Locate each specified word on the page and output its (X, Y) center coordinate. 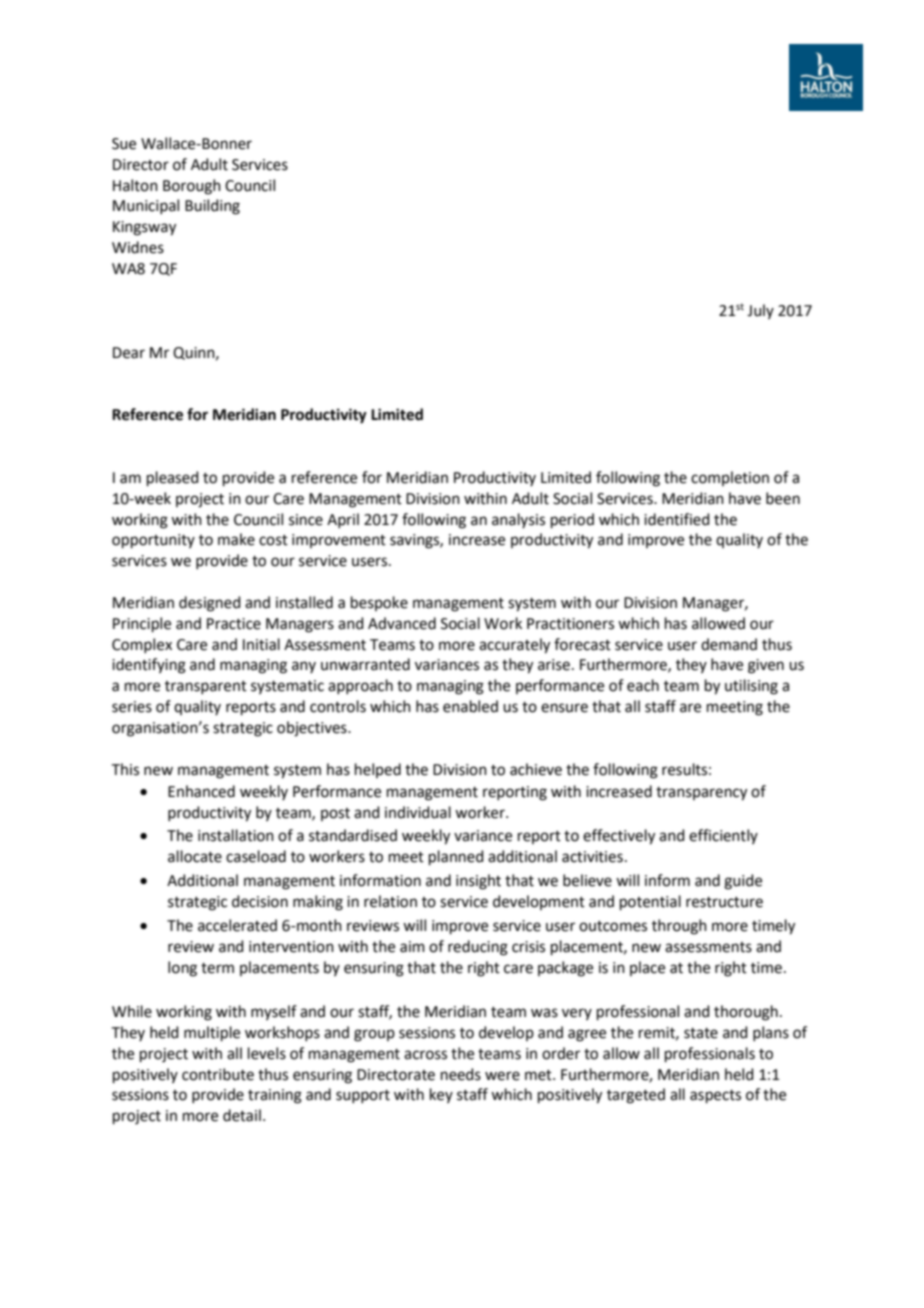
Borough (192, 187)
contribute (218, 1074)
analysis (518, 520)
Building (212, 207)
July (760, 311)
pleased (173, 478)
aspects (715, 1096)
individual (418, 812)
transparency (701, 794)
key (441, 1095)
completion (730, 478)
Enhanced (201, 791)
